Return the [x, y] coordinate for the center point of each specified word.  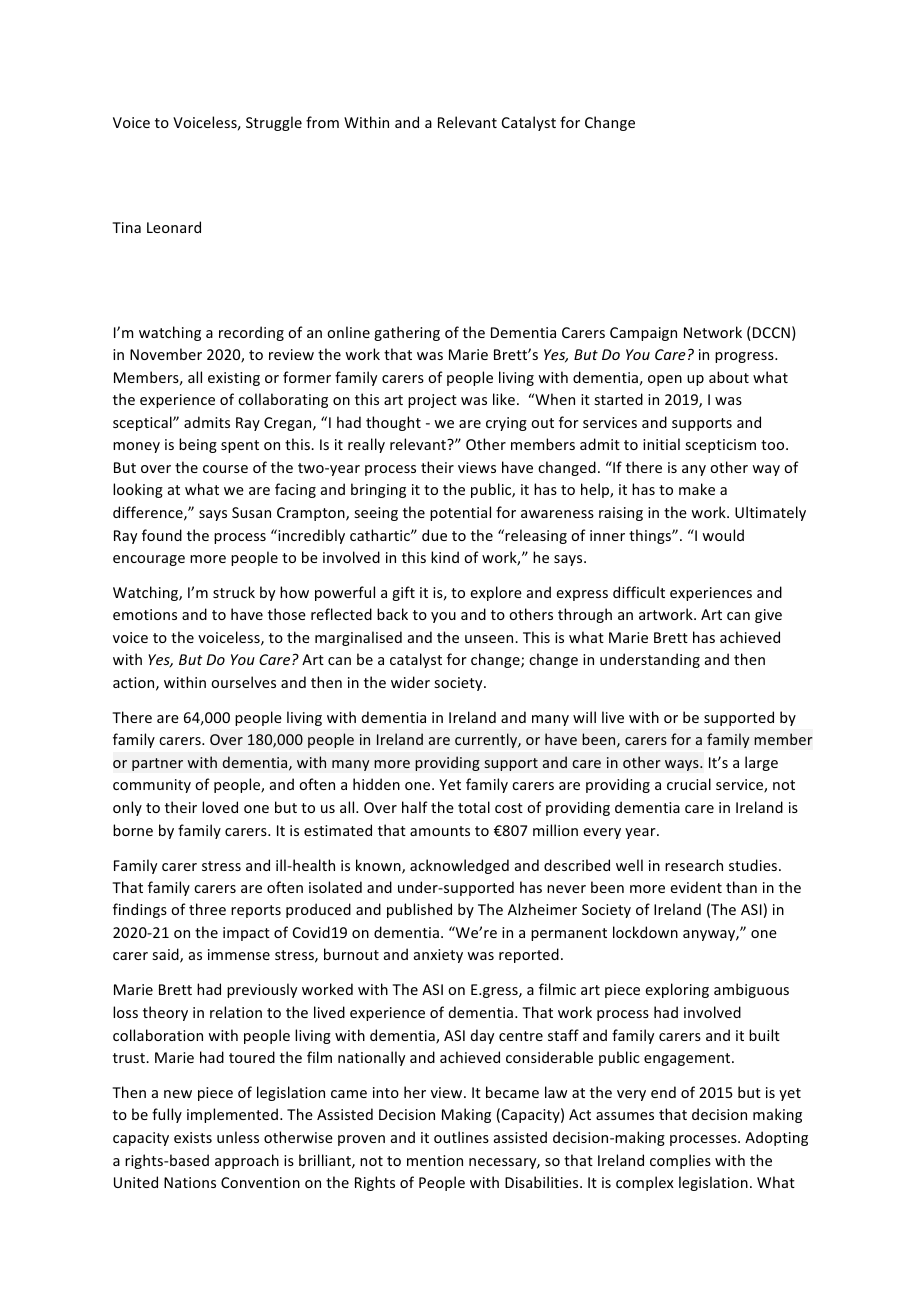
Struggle [274, 123]
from [322, 122]
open [665, 380]
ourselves [243, 682]
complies [680, 1161]
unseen [490, 639]
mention [435, 1160]
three [207, 909]
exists [193, 1137]
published [419, 910]
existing [234, 379]
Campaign [643, 334]
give [768, 616]
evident [696, 887]
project [432, 401]
